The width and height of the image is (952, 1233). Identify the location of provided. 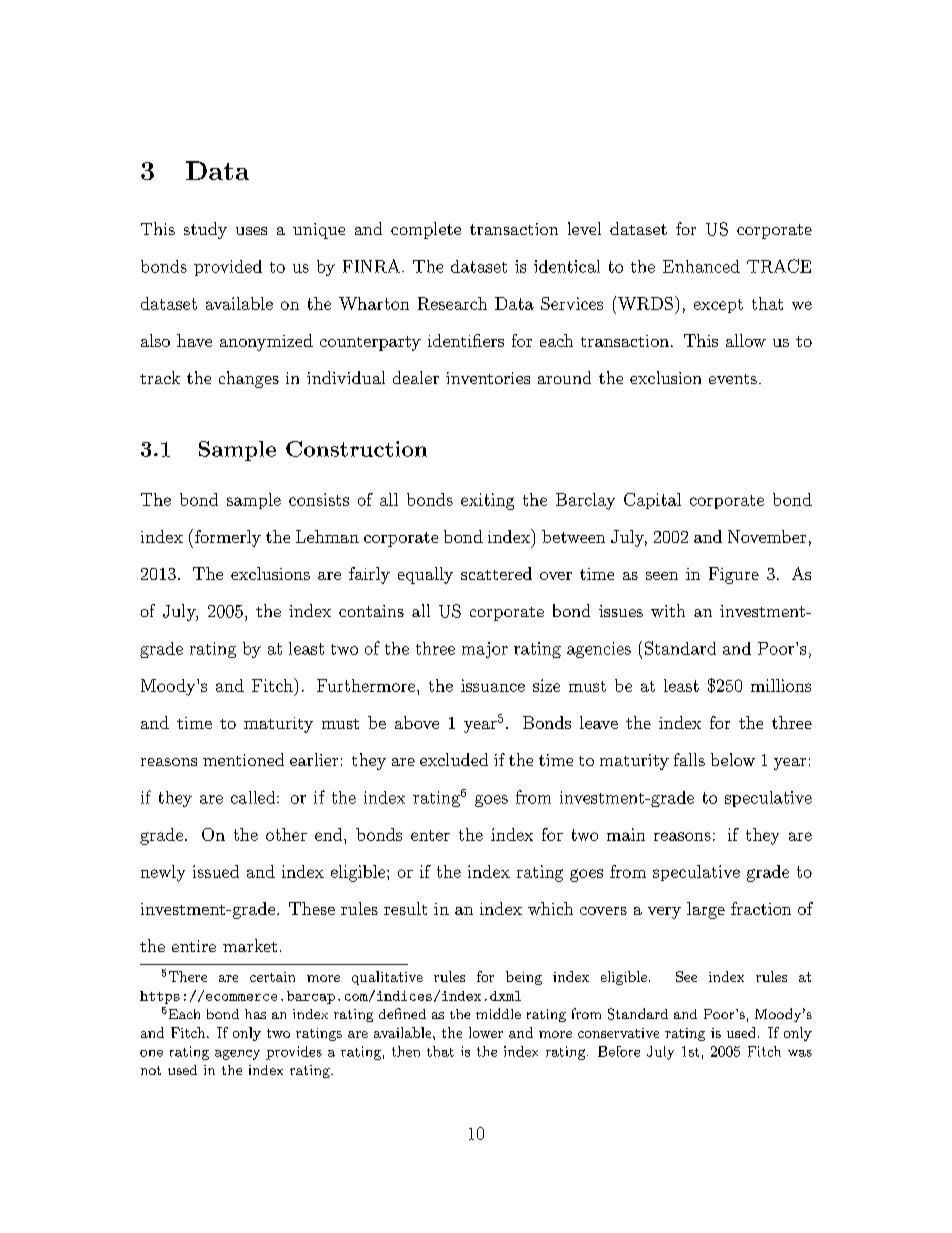
(228, 268).
